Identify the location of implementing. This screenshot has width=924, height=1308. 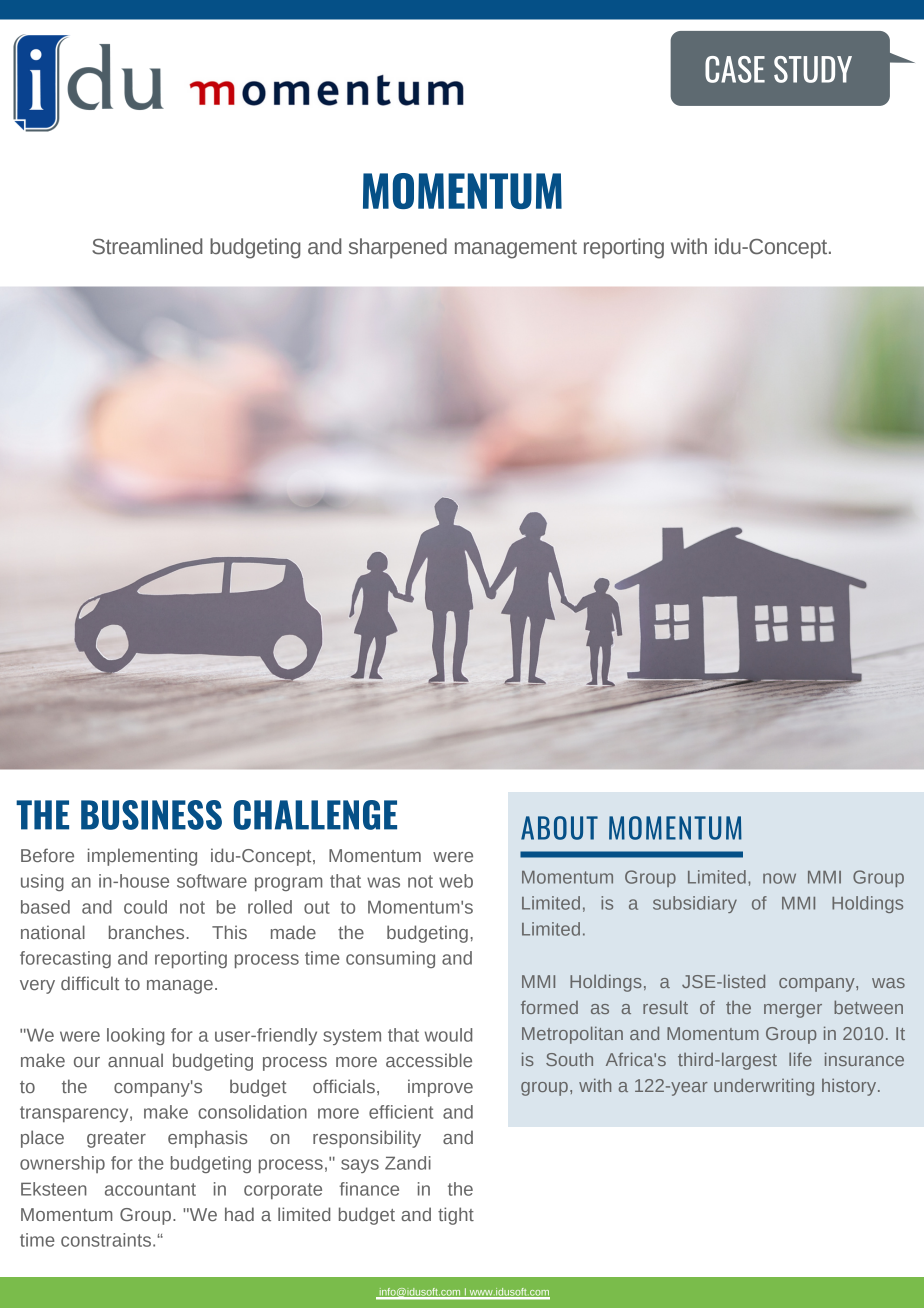
(142, 857).
